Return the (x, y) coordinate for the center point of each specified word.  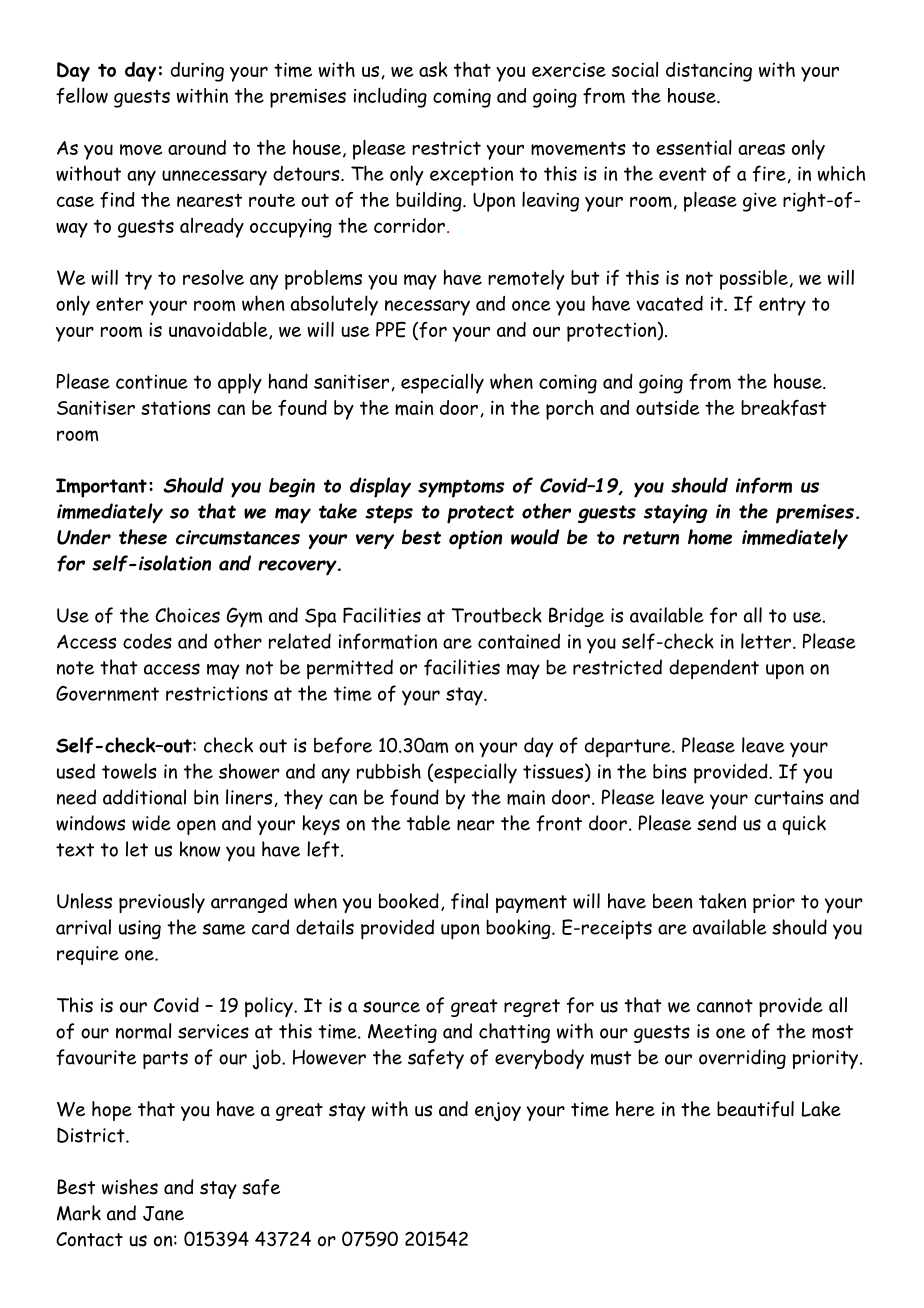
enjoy (498, 1111)
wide (151, 823)
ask (433, 69)
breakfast (783, 408)
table (428, 823)
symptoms (461, 488)
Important (101, 488)
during (197, 72)
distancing (709, 72)
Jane (163, 1213)
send (717, 823)
